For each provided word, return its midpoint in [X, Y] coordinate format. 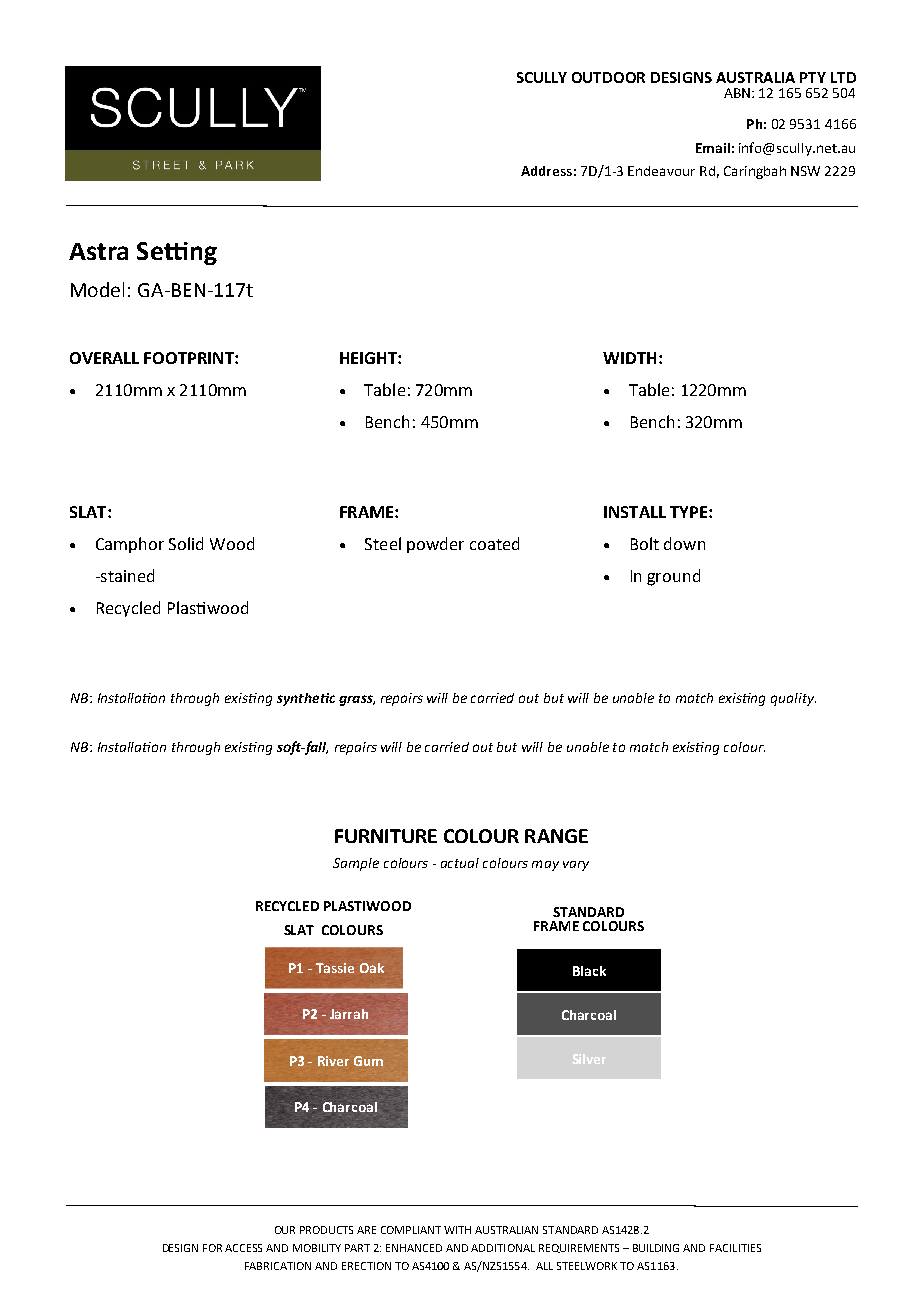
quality [793, 699]
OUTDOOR [608, 77]
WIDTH [629, 358]
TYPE [688, 512]
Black [589, 971]
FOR [212, 1248]
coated [494, 543]
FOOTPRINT [190, 358]
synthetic [306, 699]
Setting [177, 253]
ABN [738, 93]
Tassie [335, 968]
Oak [372, 968]
